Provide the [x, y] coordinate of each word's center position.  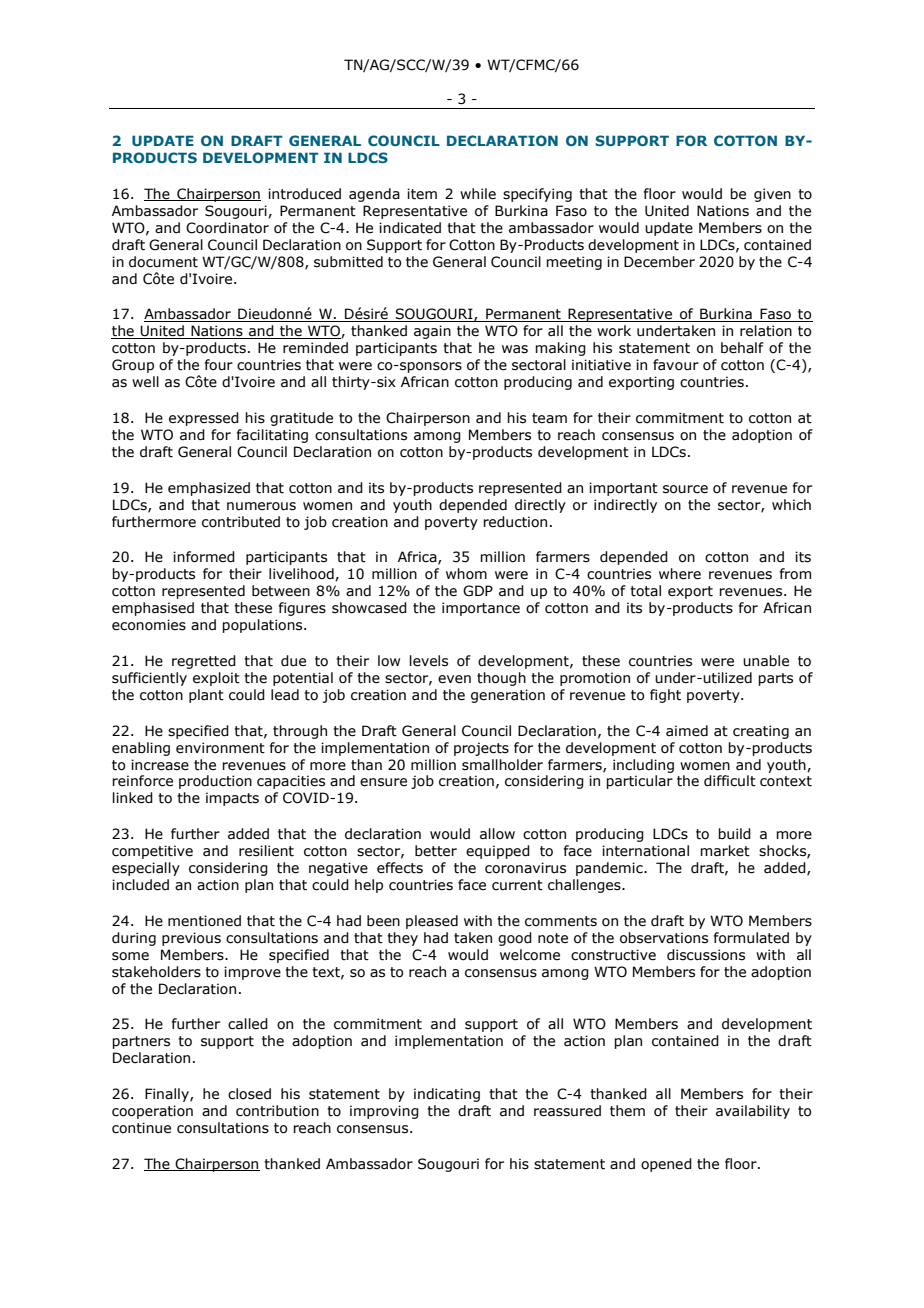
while [478, 194]
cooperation [152, 1112]
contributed [241, 522]
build [734, 834]
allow [497, 834]
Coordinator [227, 228]
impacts [232, 799]
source [685, 489]
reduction [515, 522]
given [772, 195]
